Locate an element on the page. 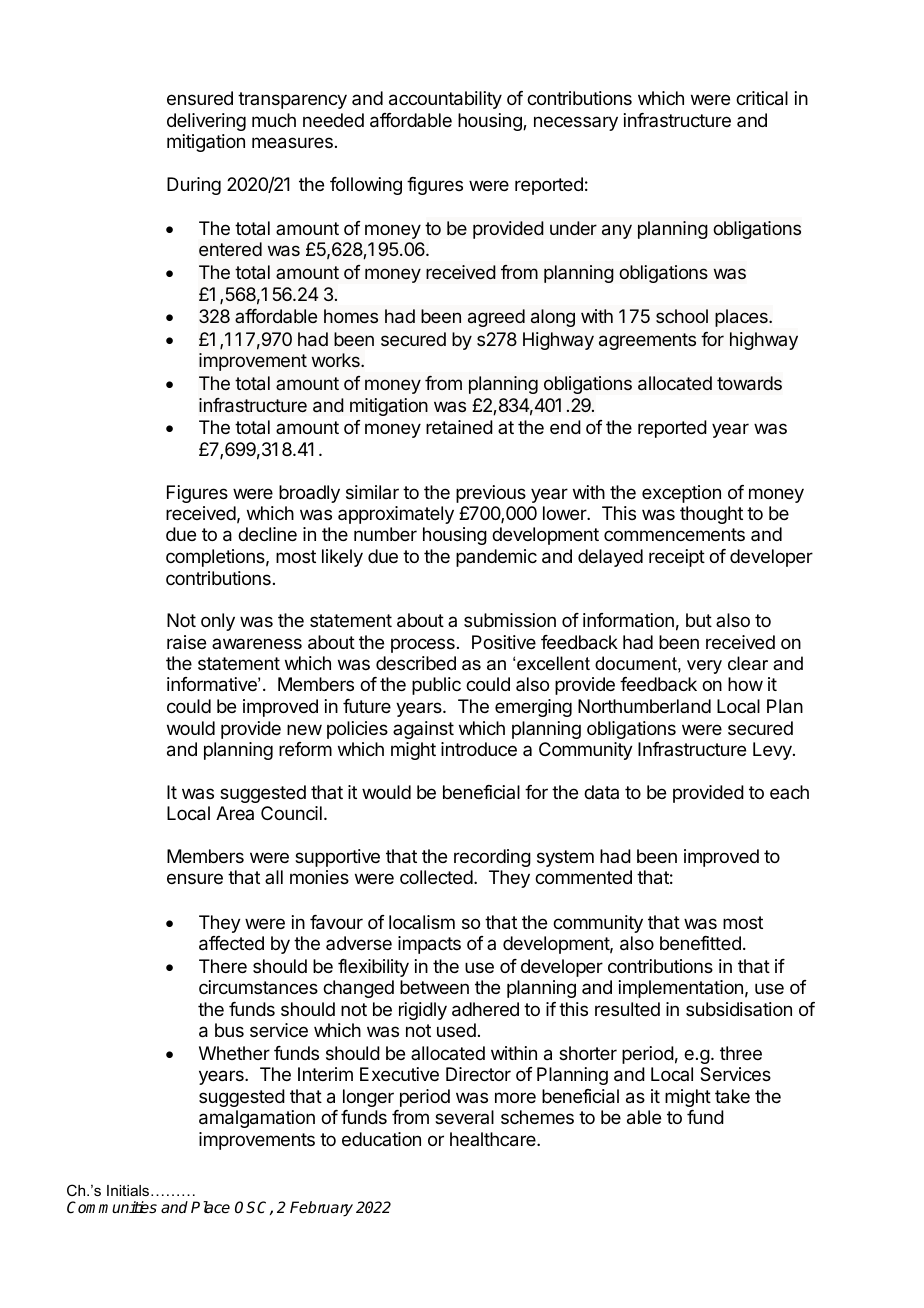  raise is located at coordinates (186, 642).
